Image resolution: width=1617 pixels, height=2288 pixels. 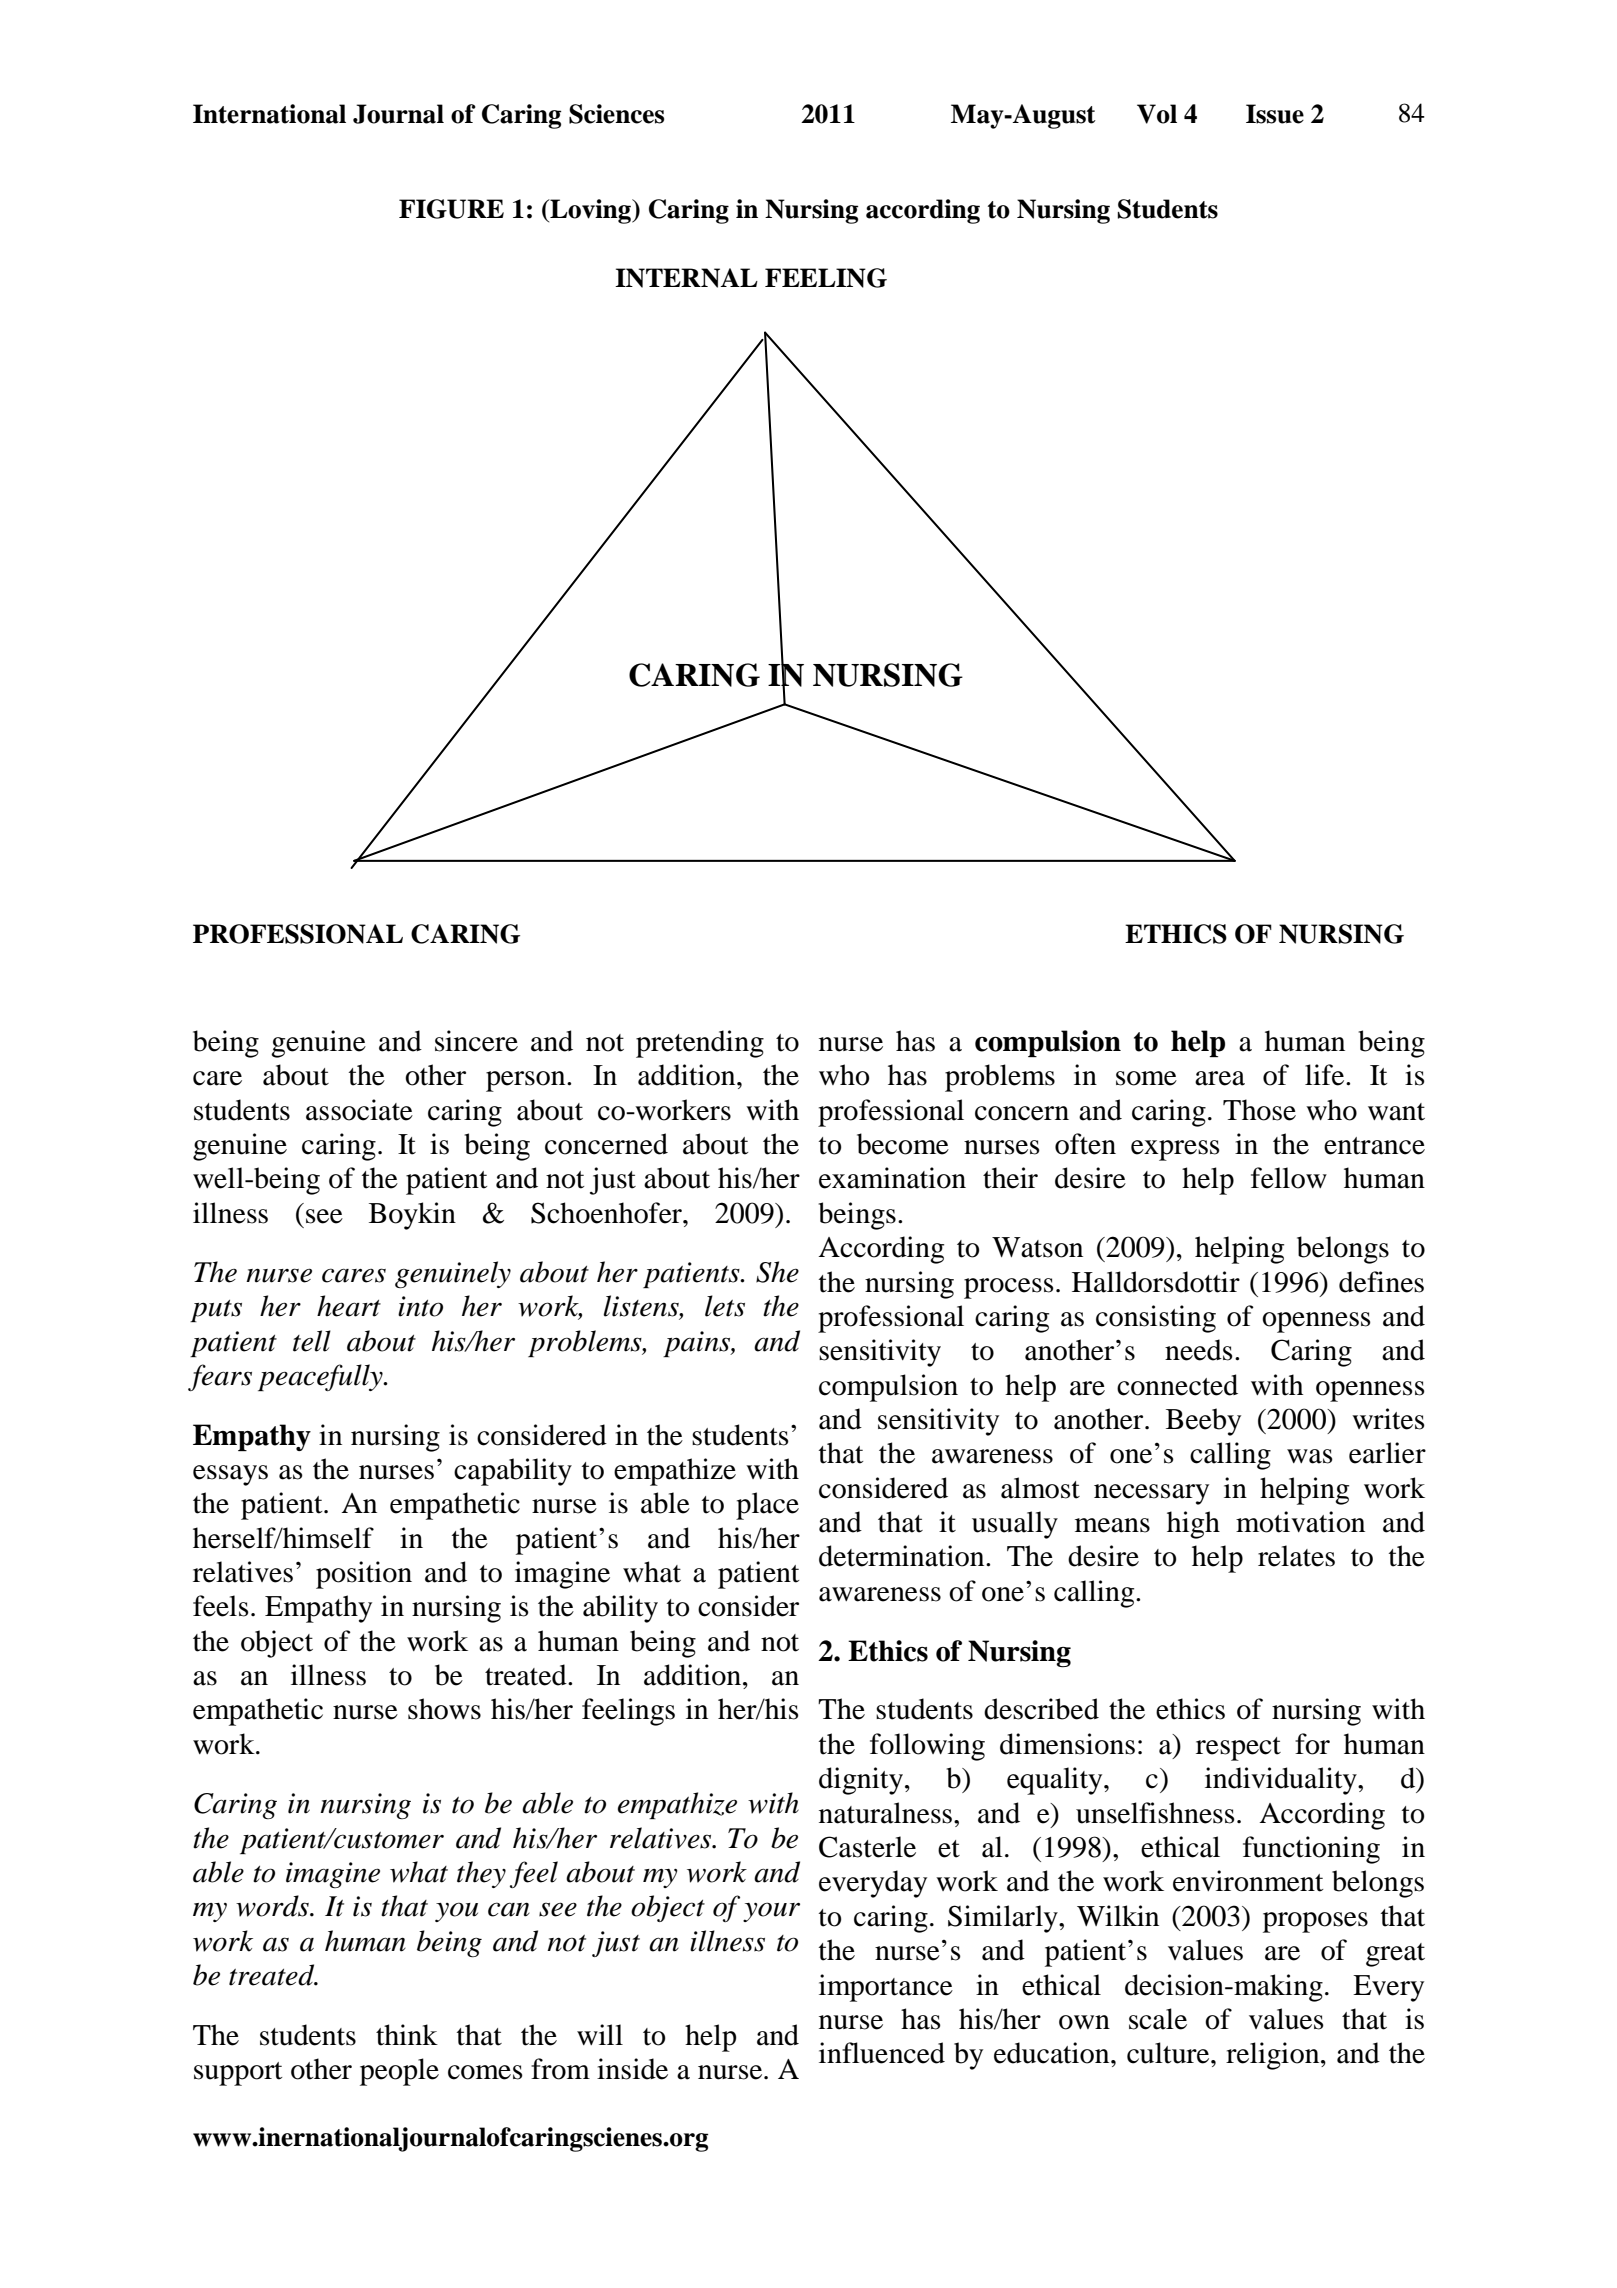 What do you see at coordinates (476, 1041) in the screenshot?
I see `sincere` at bounding box center [476, 1041].
